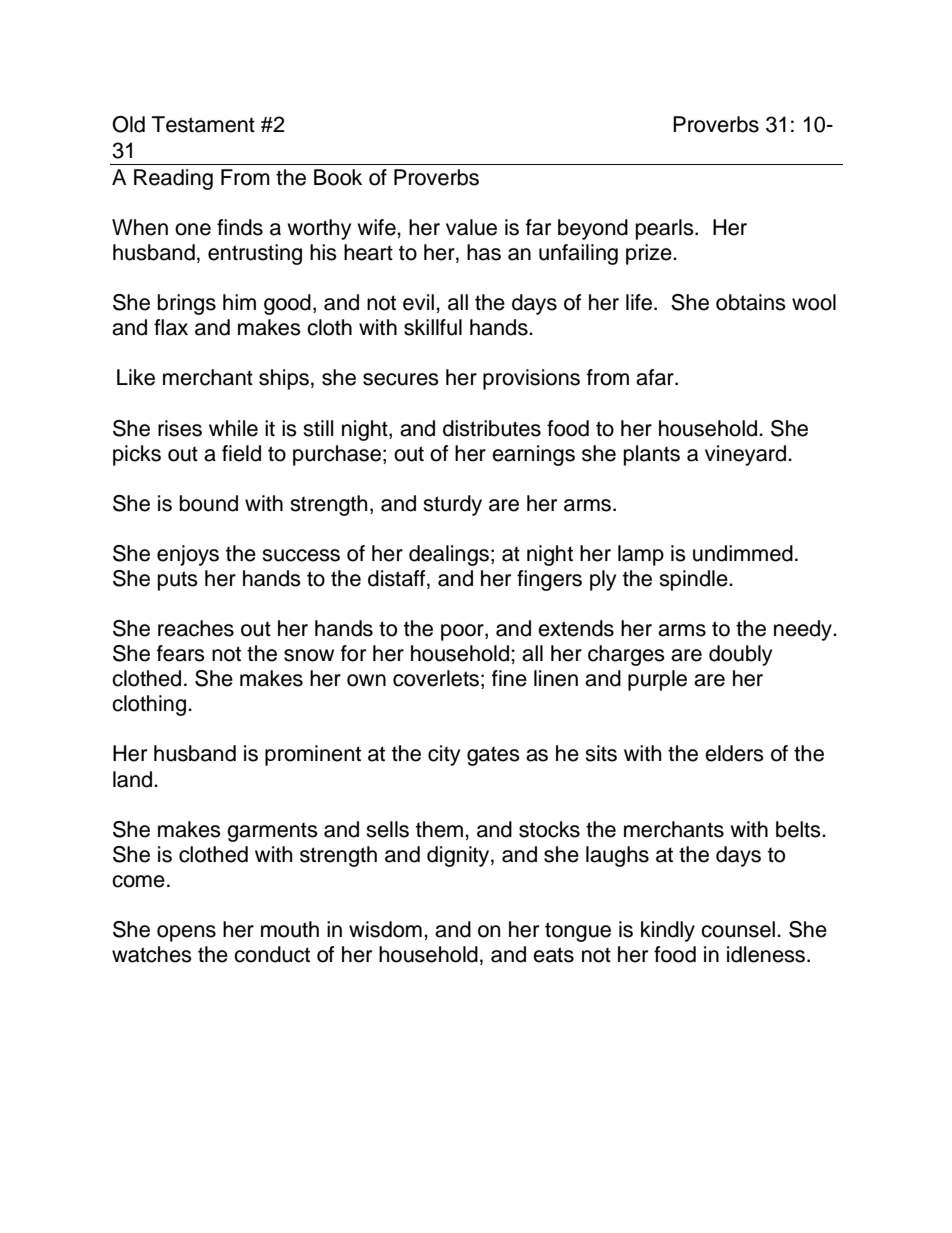 This screenshot has height=1233, width=952. Describe the element at coordinates (239, 302) in the screenshot. I see `him` at that location.
